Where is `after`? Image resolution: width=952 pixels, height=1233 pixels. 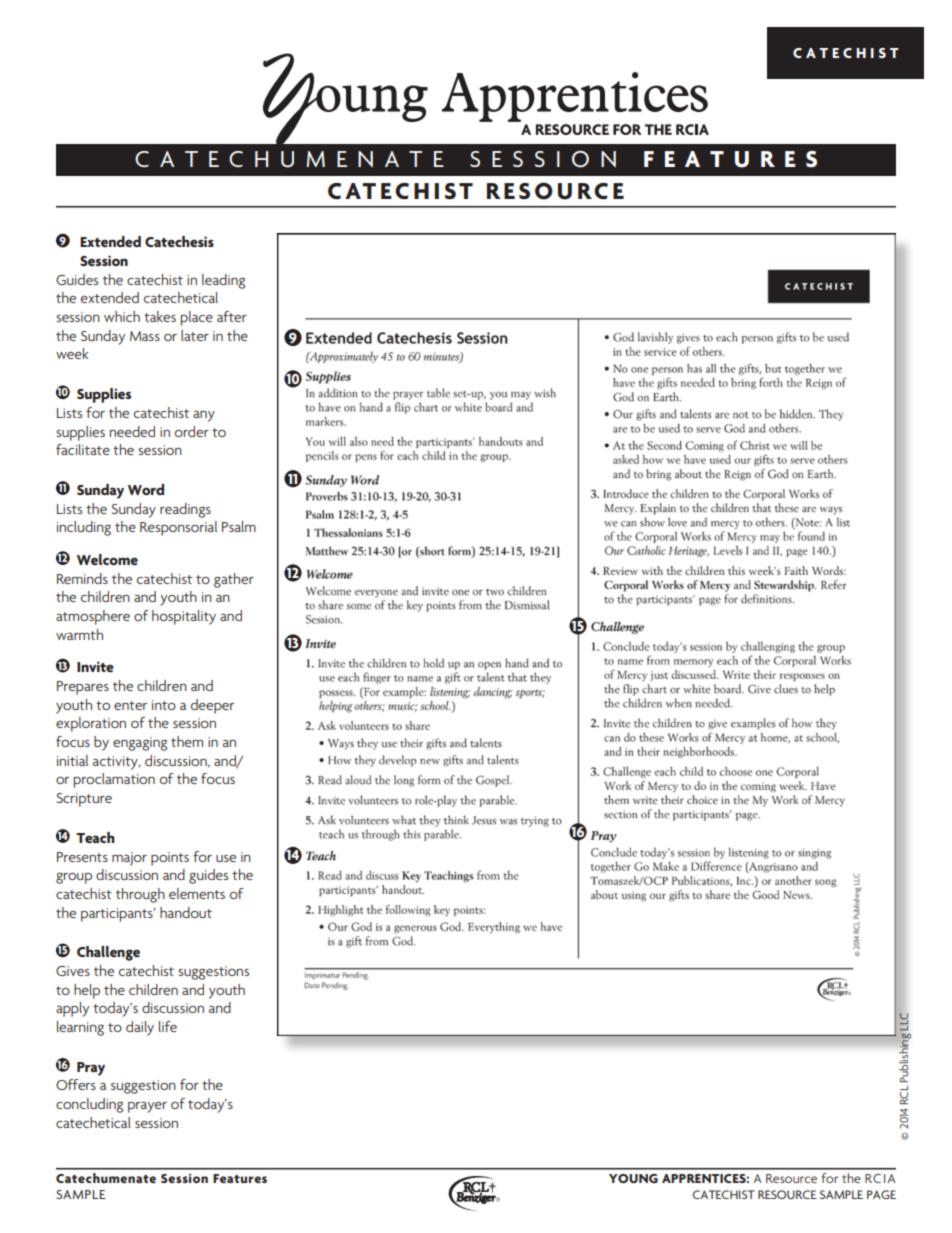
after is located at coordinates (232, 316).
